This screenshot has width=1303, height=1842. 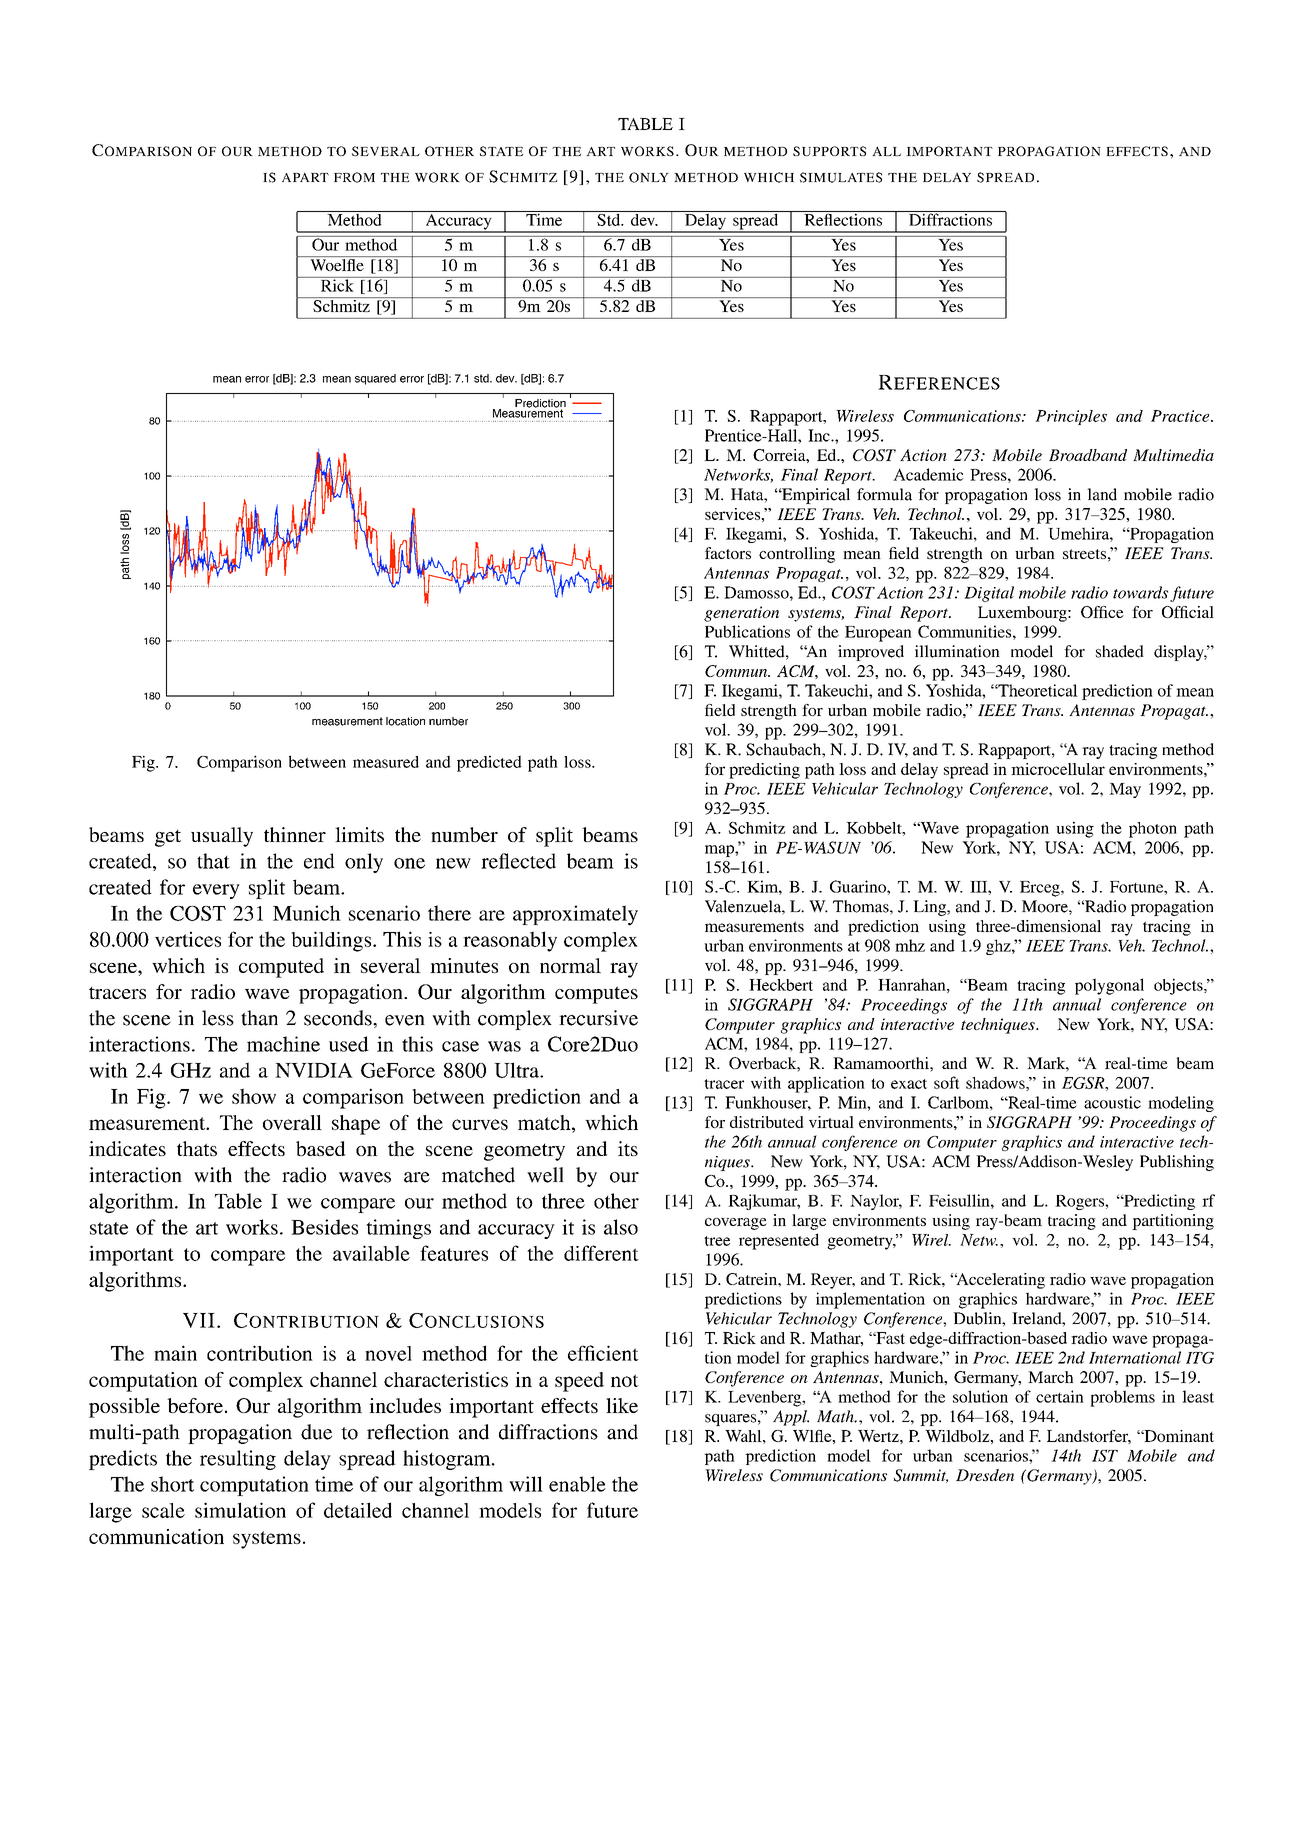 What do you see at coordinates (518, 861) in the screenshot?
I see `reflected` at bounding box center [518, 861].
